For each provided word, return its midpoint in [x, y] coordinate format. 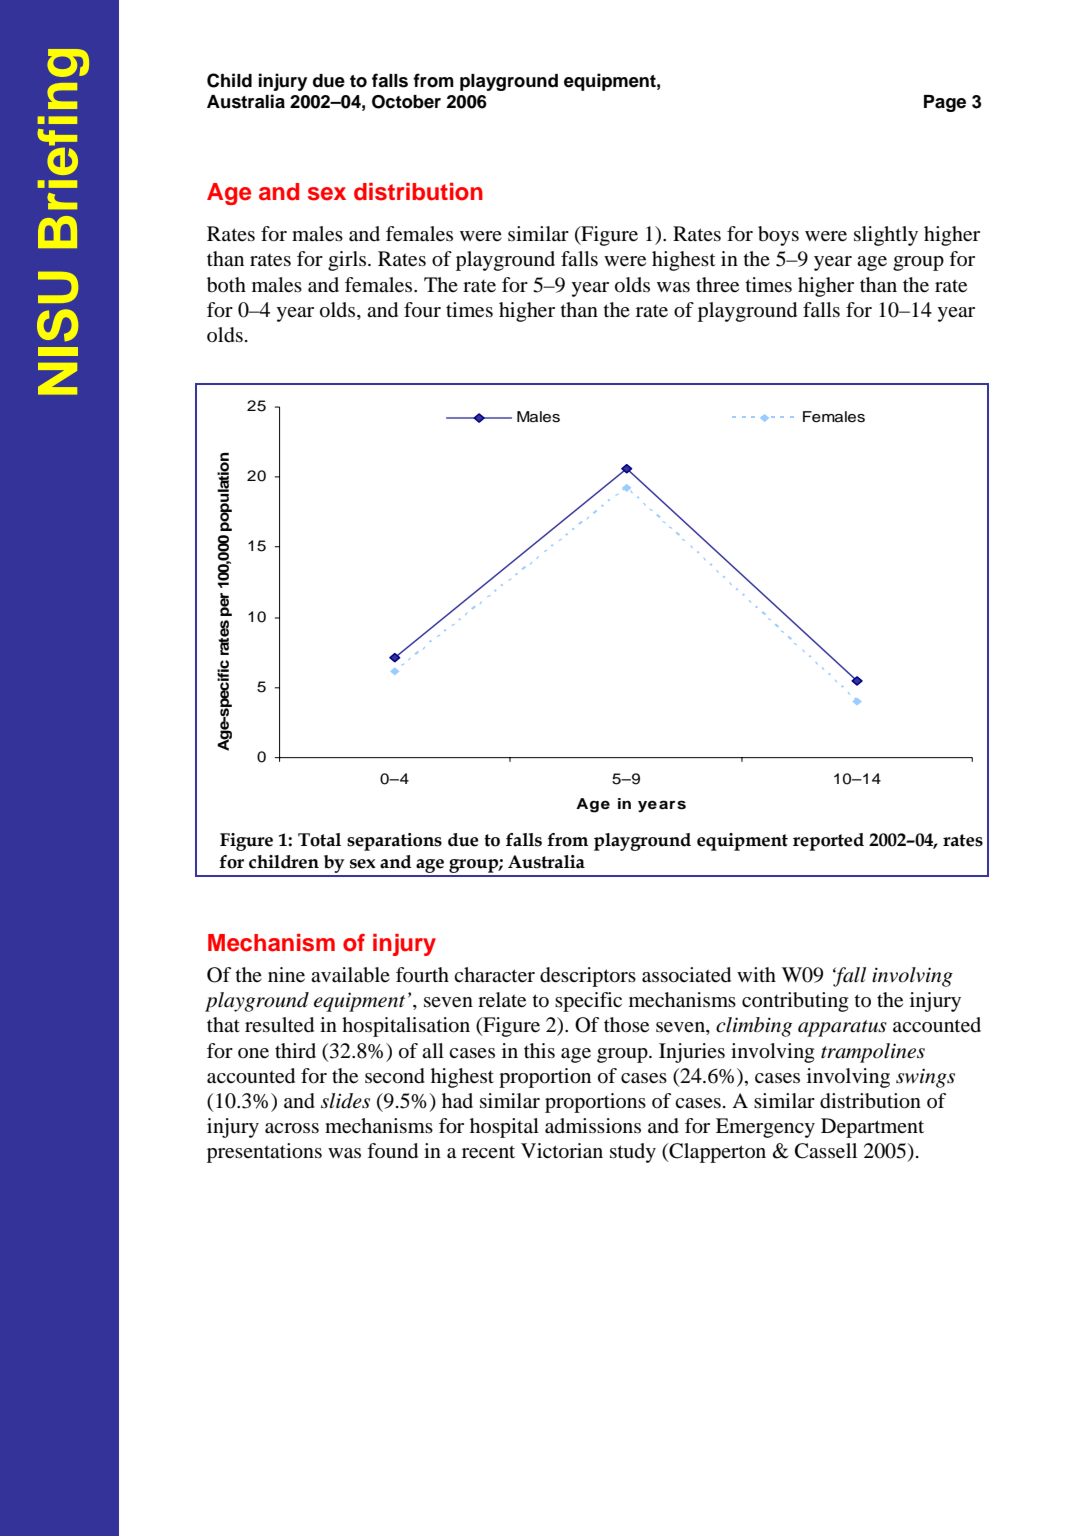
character [494, 975]
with [756, 974]
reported [828, 842]
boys [778, 236]
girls [348, 261]
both [226, 285]
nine [286, 975]
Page [945, 103]
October [406, 102]
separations [394, 842]
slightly [886, 236]
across [292, 1128]
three [717, 285]
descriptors [588, 977]
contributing [795, 1002]
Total [319, 840]
